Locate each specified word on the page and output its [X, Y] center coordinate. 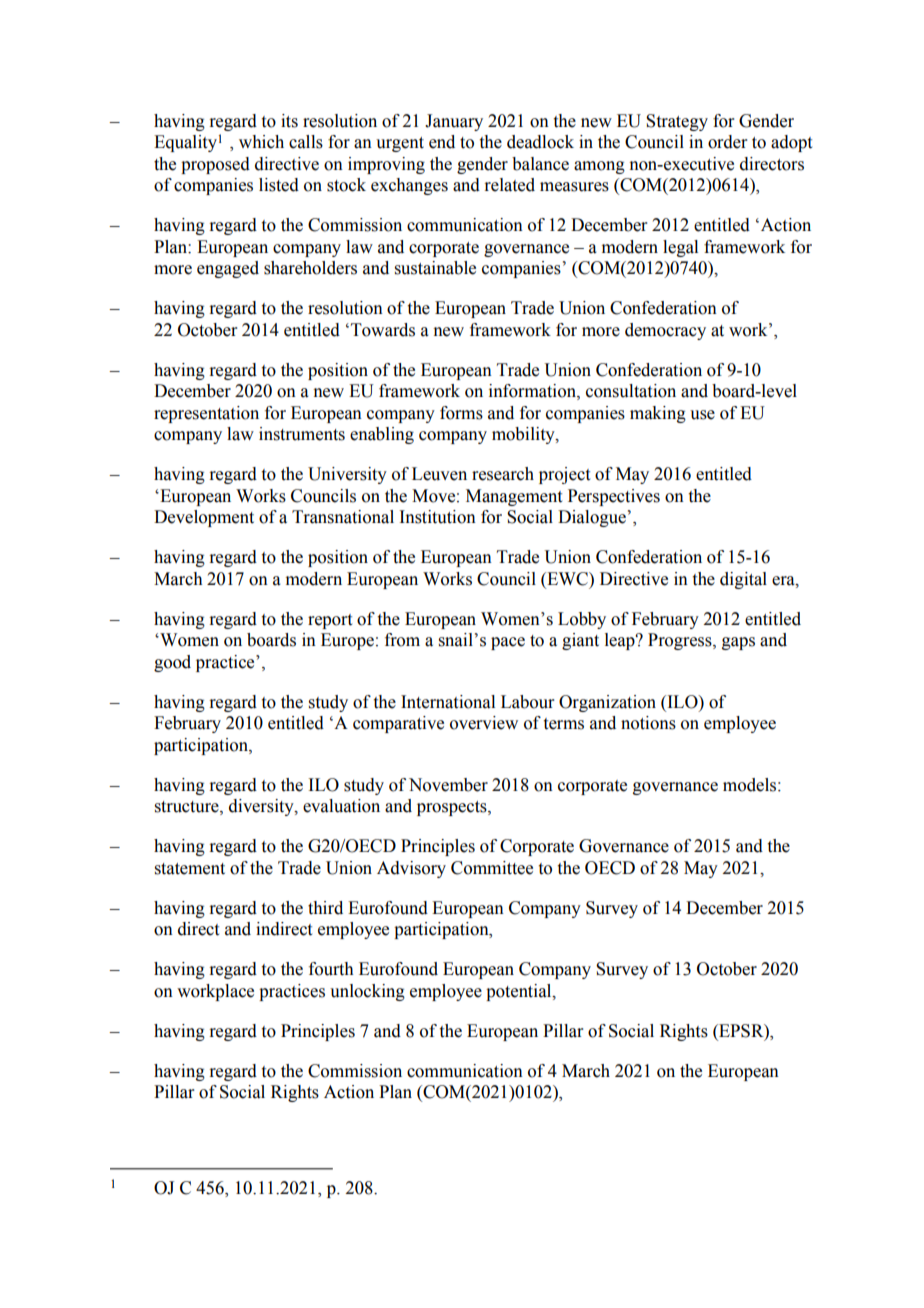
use [702, 415]
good [172, 663]
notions [648, 723]
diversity [262, 807]
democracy [665, 331]
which [261, 142]
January [454, 122]
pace [508, 643]
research [503, 474]
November [448, 785]
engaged [228, 269]
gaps [738, 643]
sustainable [435, 268]
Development [204, 518]
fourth [331, 969]
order [728, 142]
